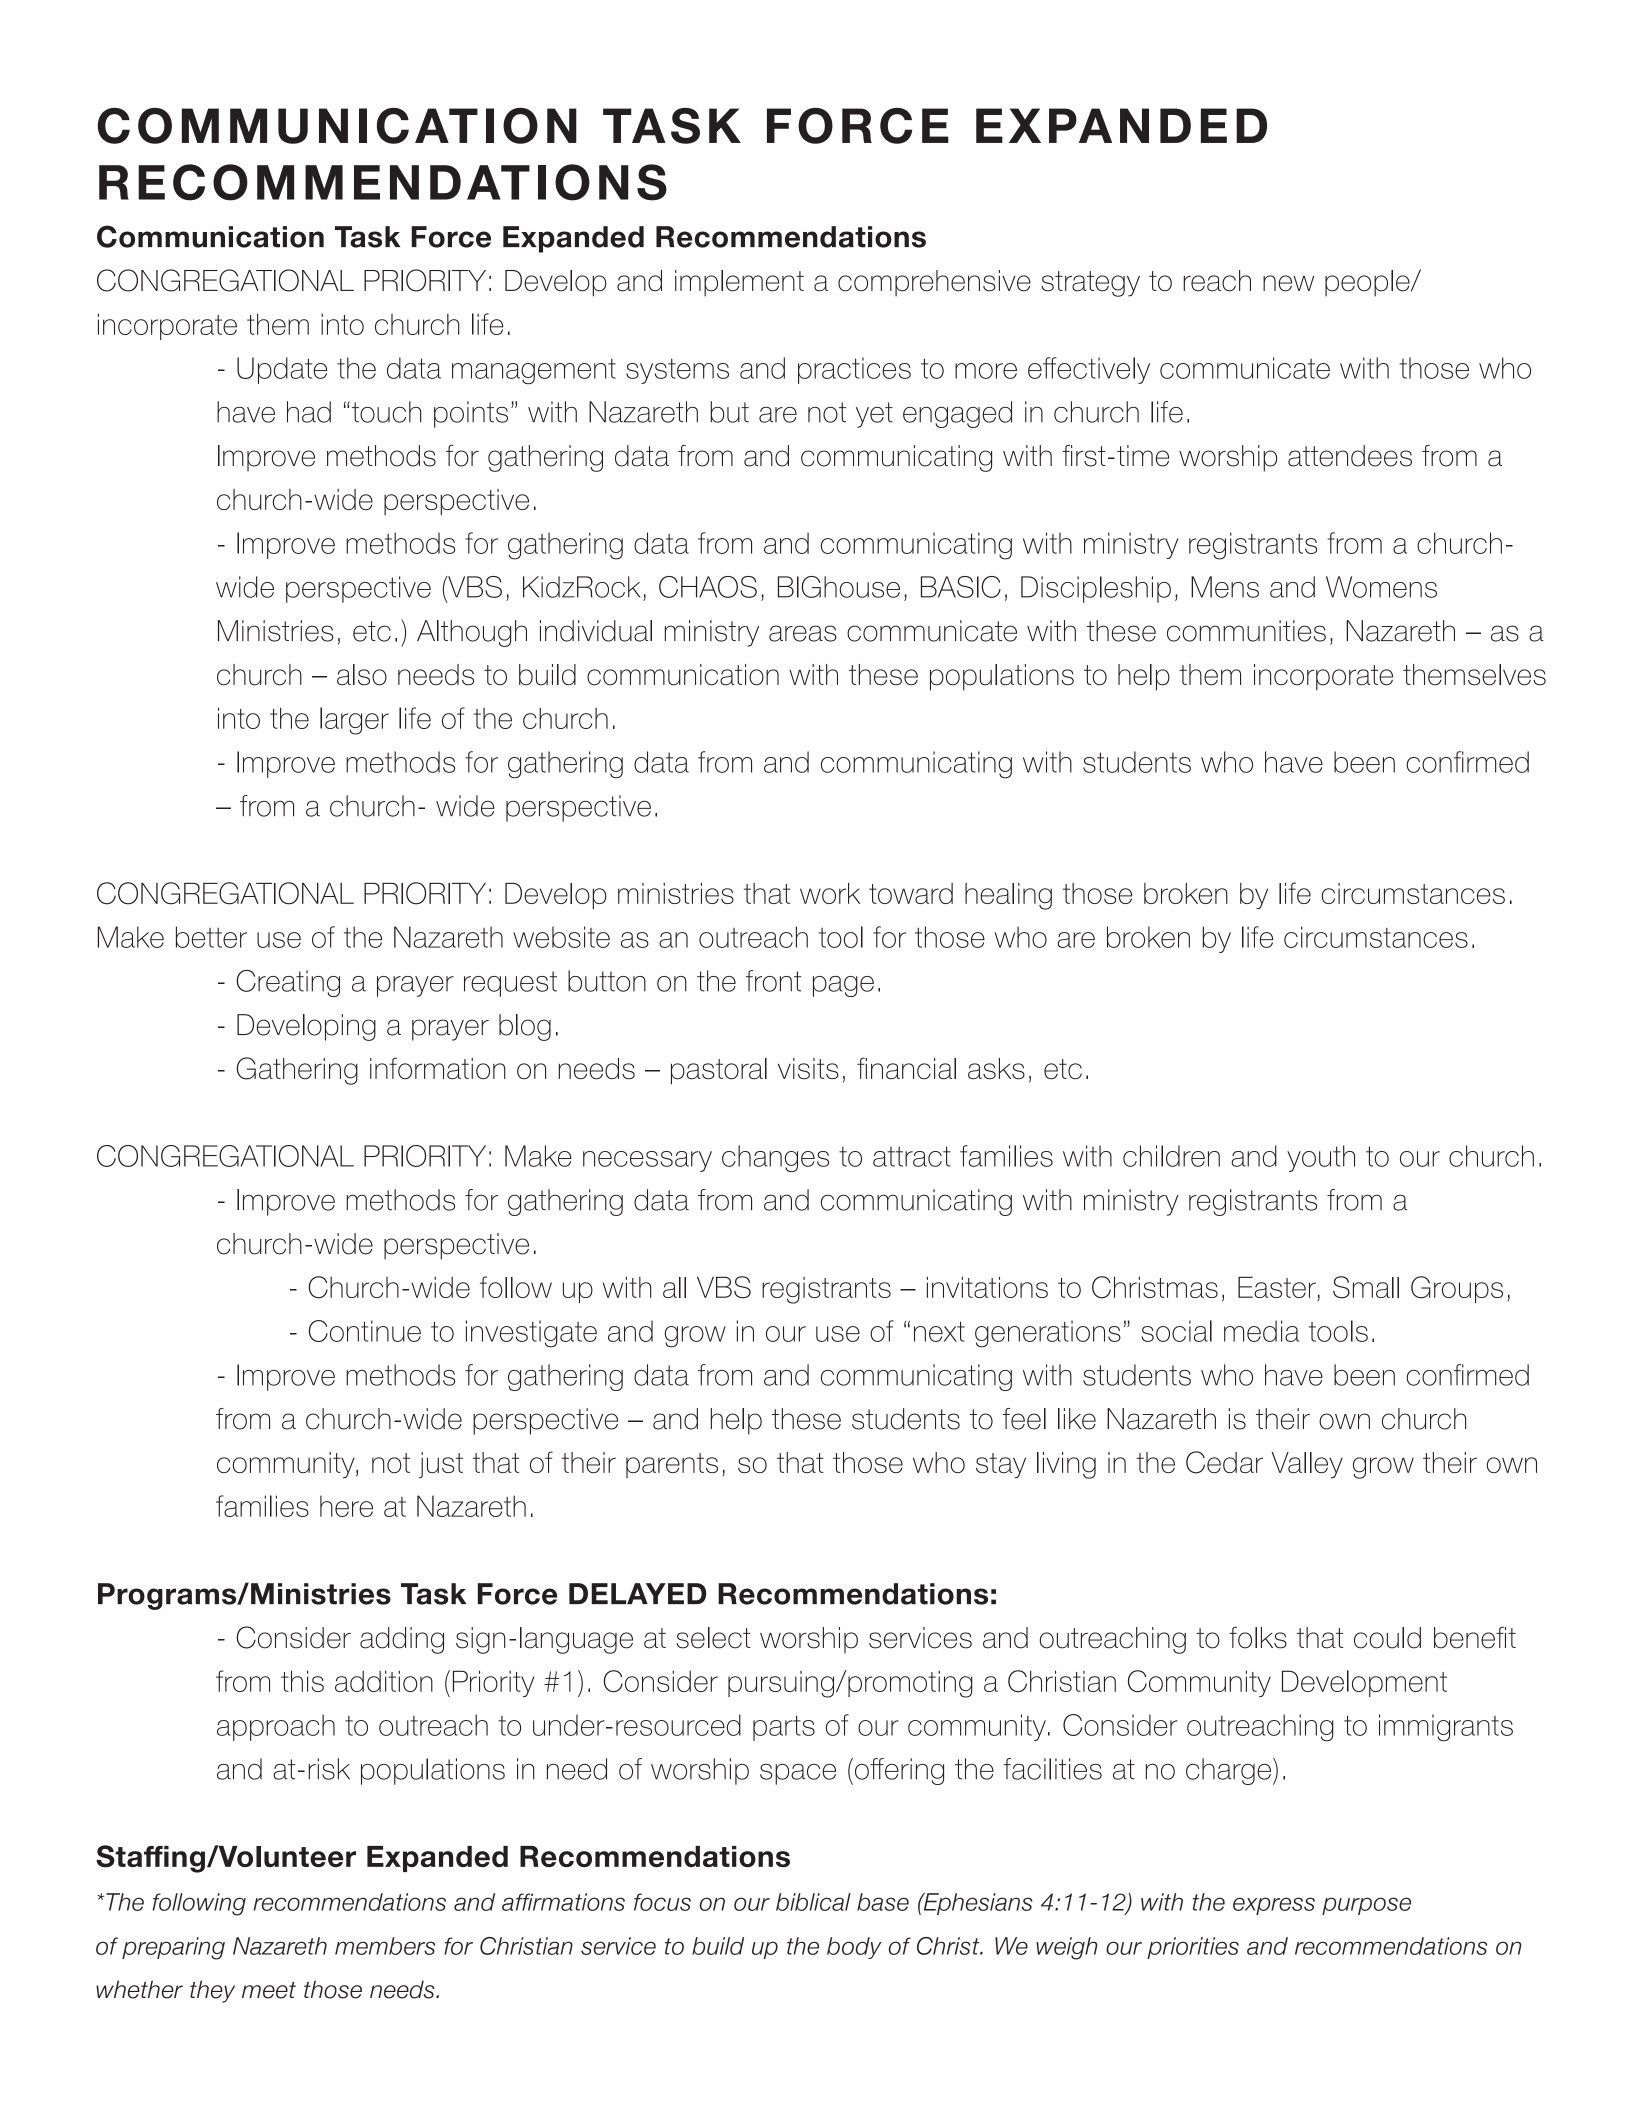  What do you see at coordinates (1274, 1906) in the document?
I see `express` at bounding box center [1274, 1906].
